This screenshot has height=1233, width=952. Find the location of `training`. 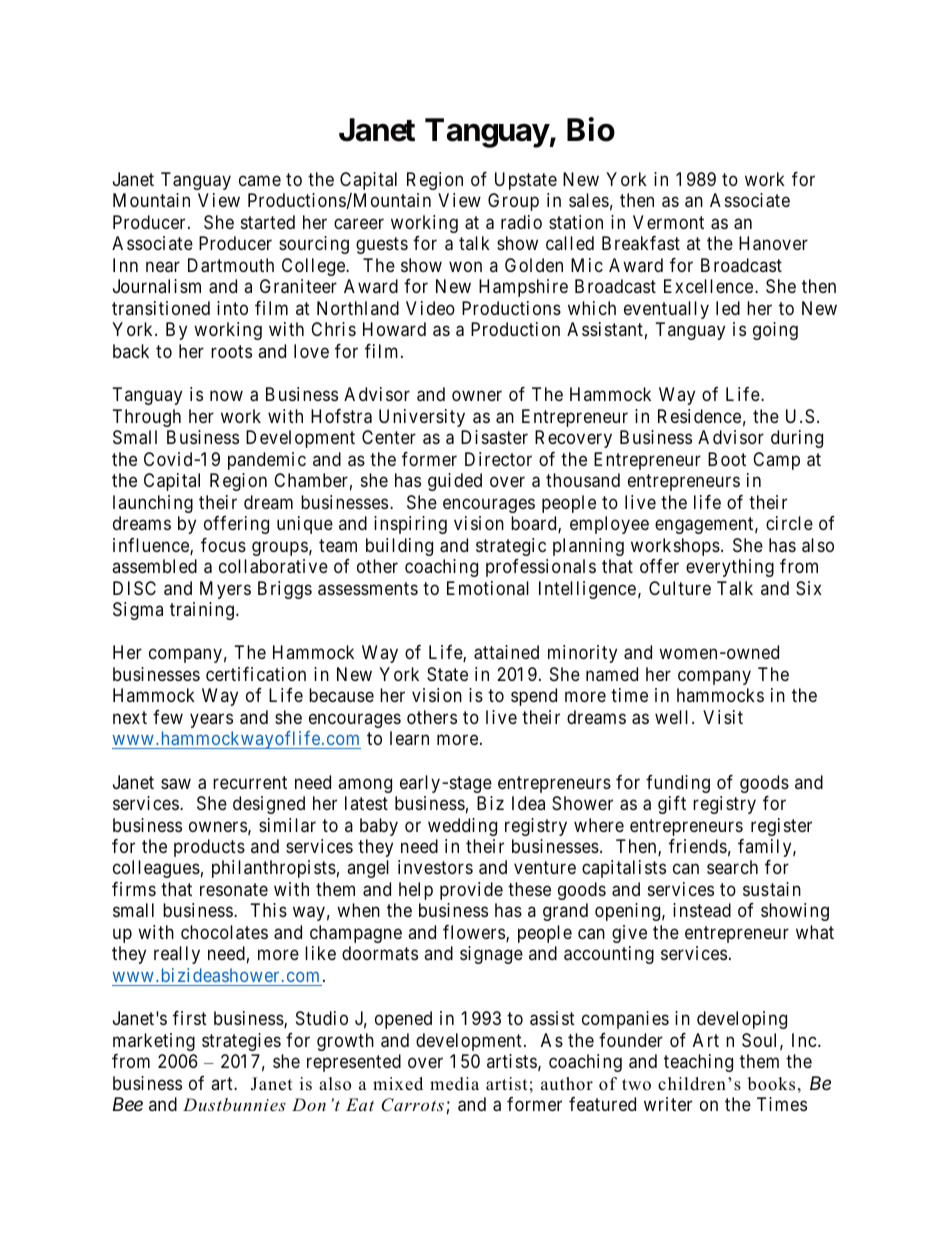

training is located at coordinates (202, 611).
